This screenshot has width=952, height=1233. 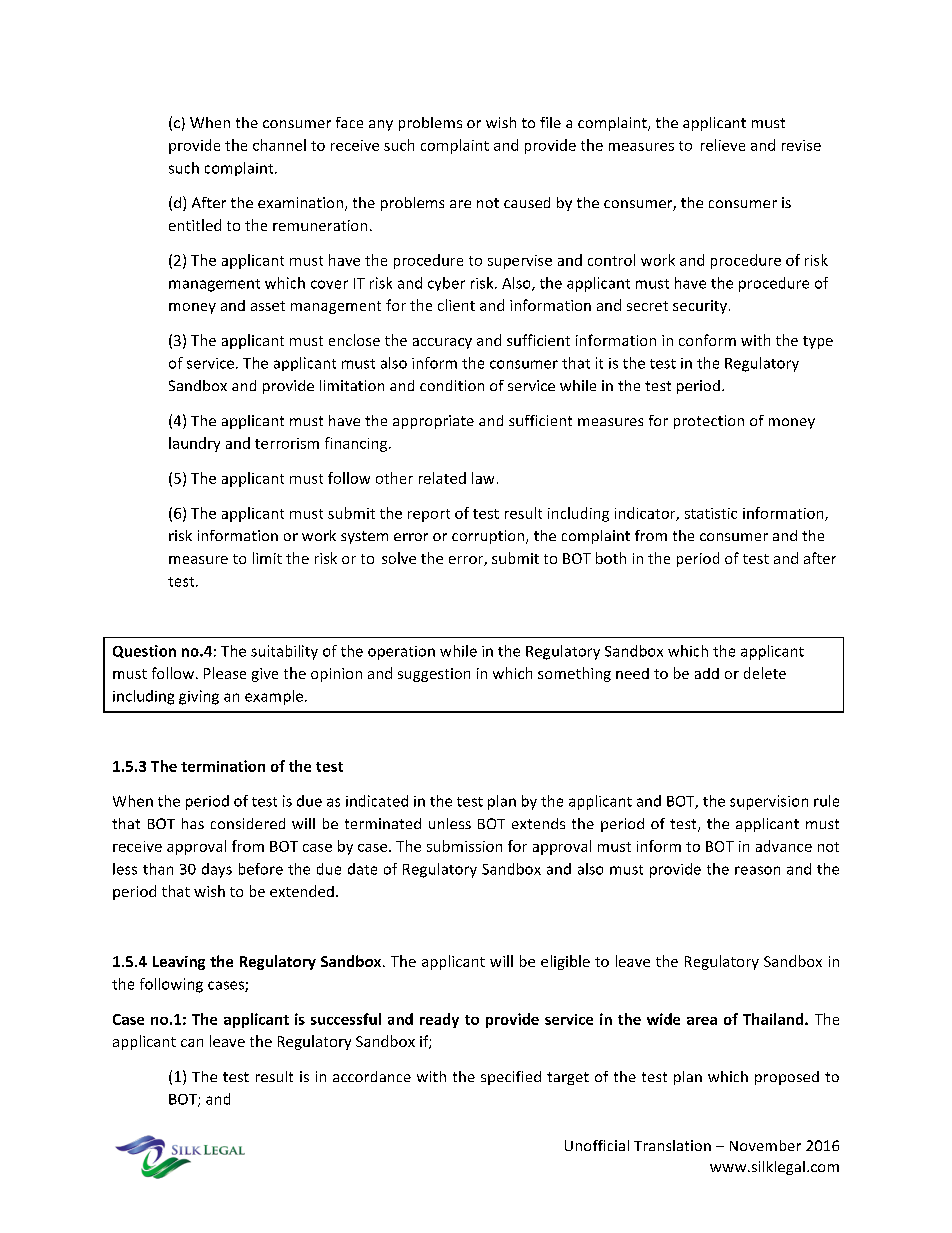 I want to click on supervision, so click(x=769, y=802).
